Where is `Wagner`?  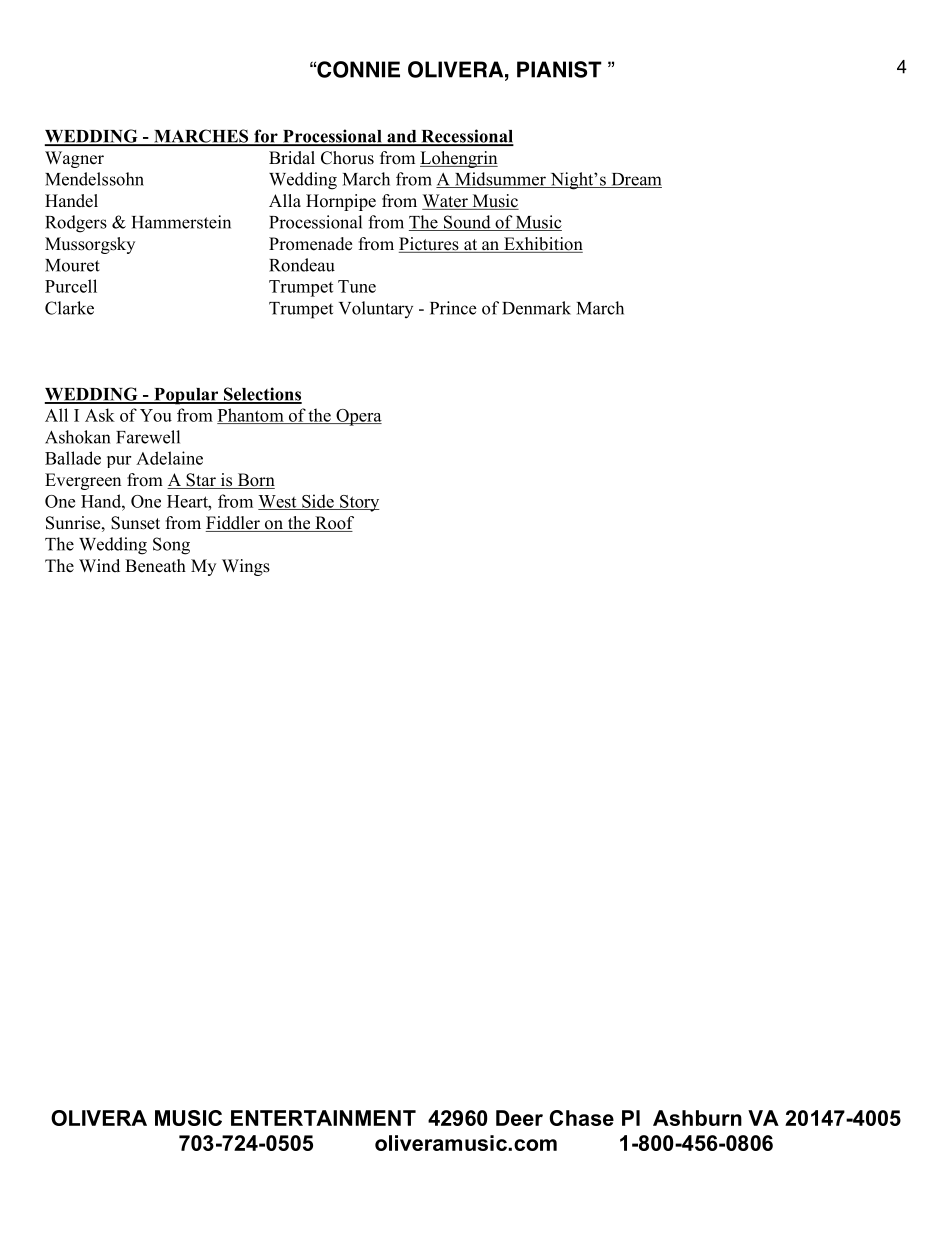 Wagner is located at coordinates (74, 159).
